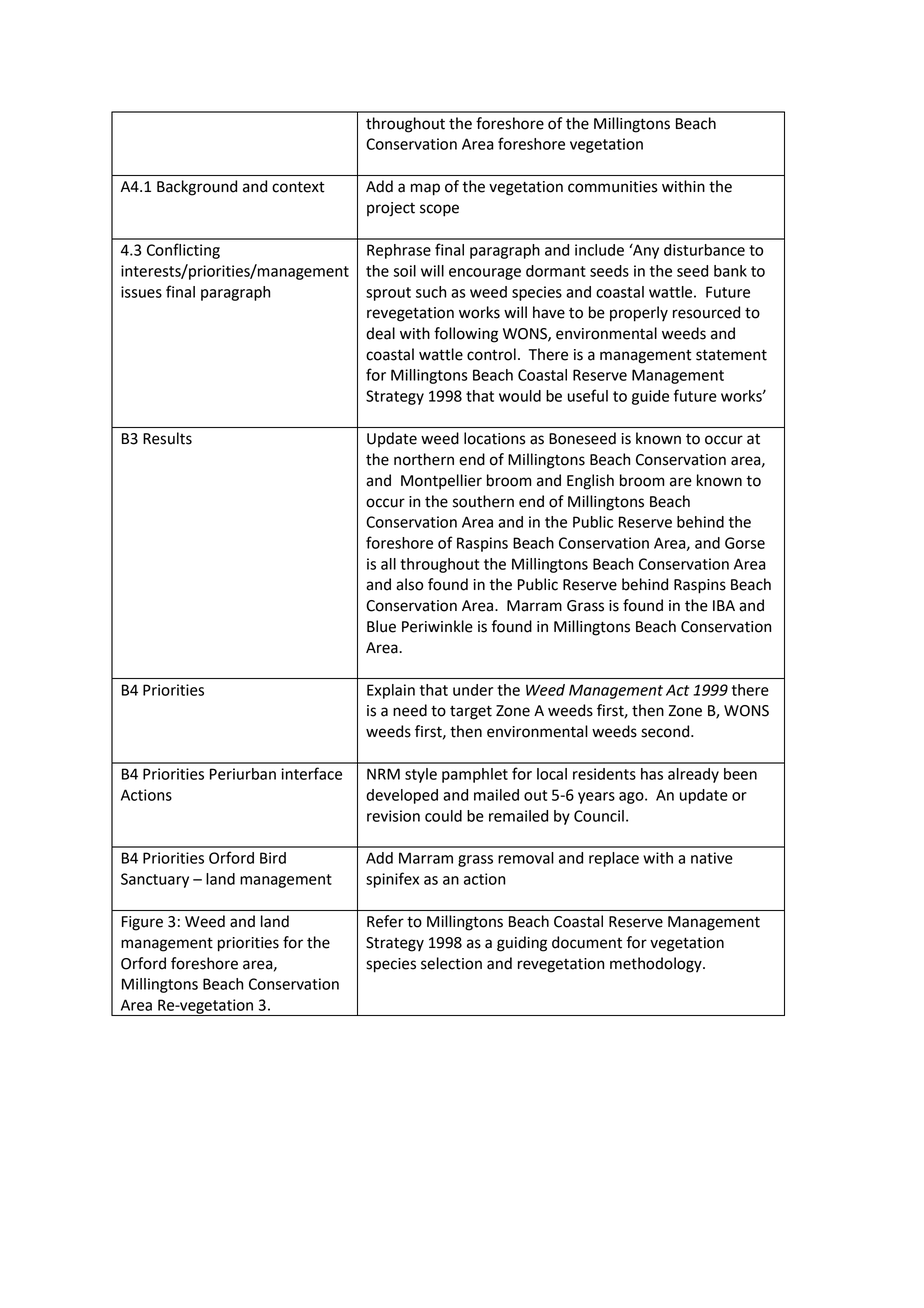  What do you see at coordinates (197, 188) in the document?
I see `Background` at bounding box center [197, 188].
